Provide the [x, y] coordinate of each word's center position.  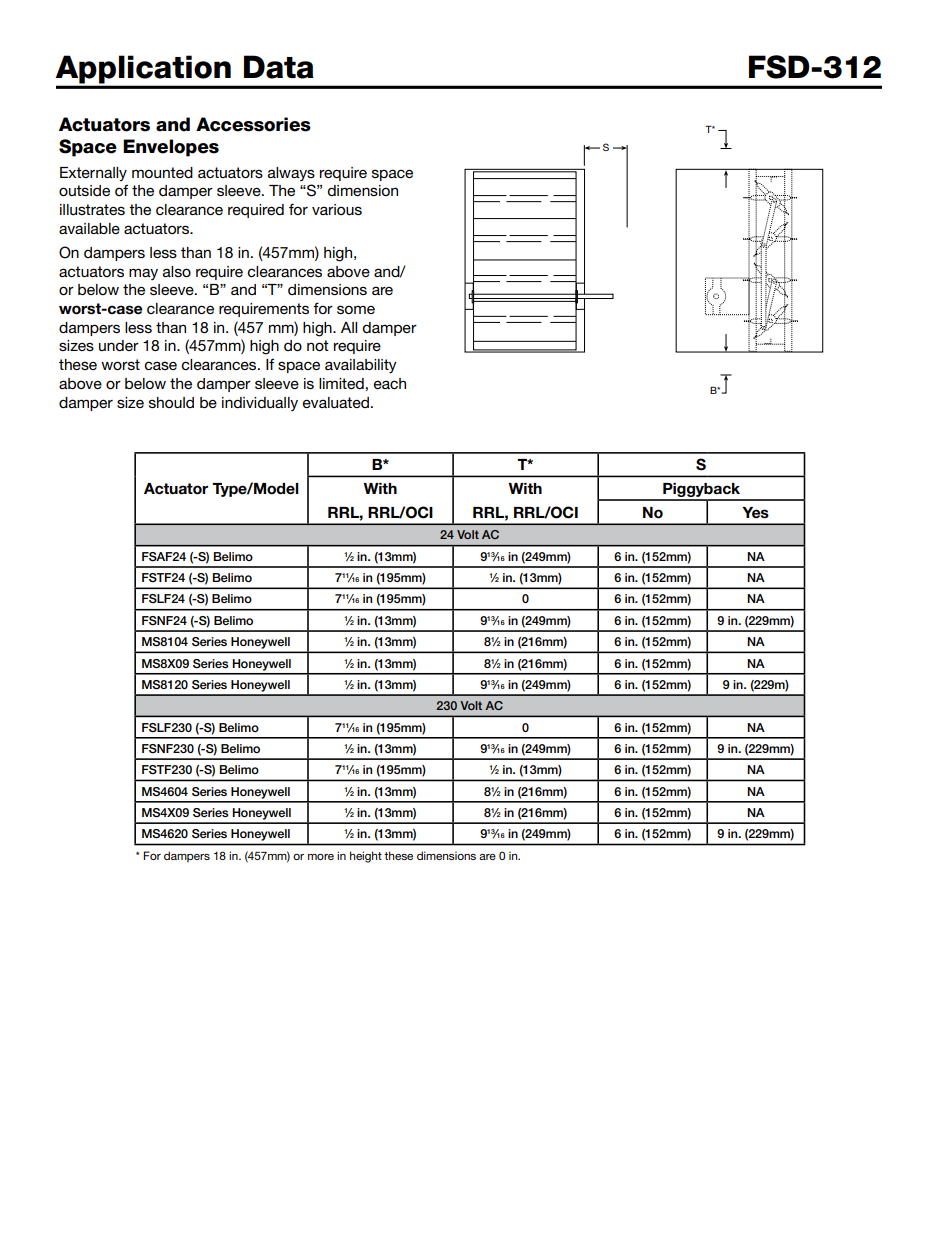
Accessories [253, 124]
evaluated [336, 402]
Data [279, 67]
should [171, 402]
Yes [755, 513]
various [337, 209]
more [321, 857]
